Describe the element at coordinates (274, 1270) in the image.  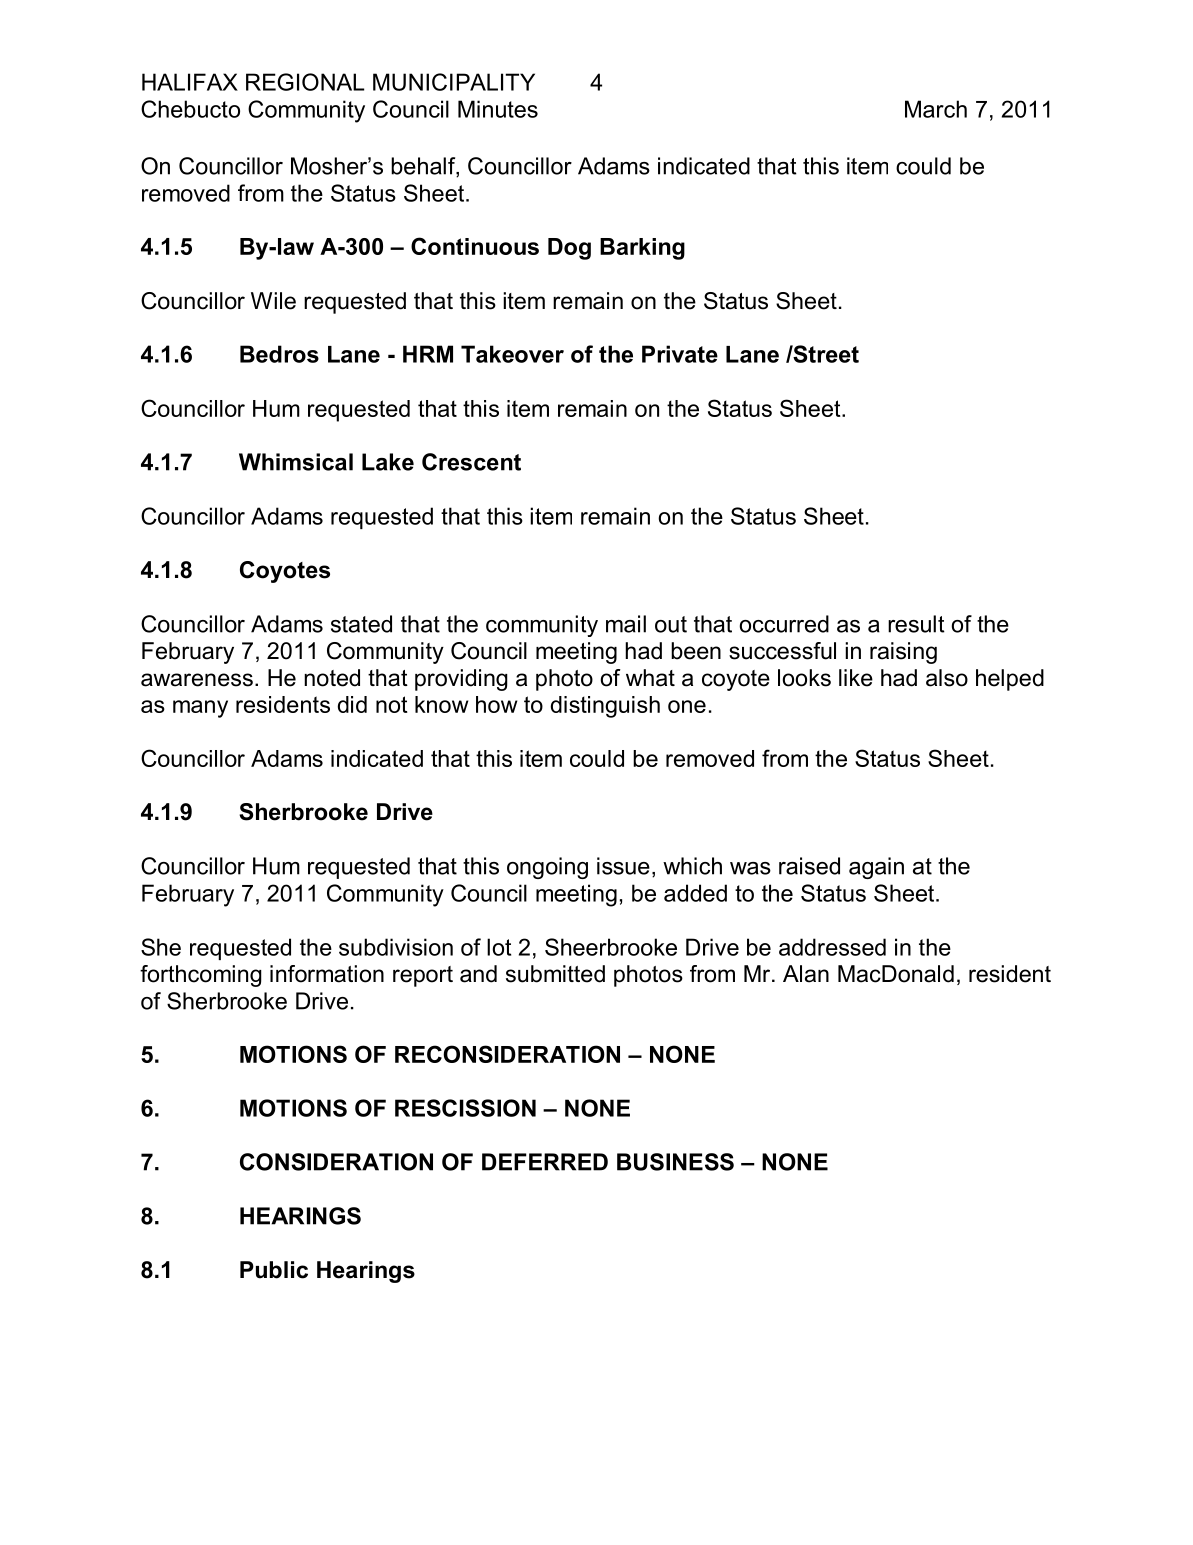
I see `Public` at that location.
